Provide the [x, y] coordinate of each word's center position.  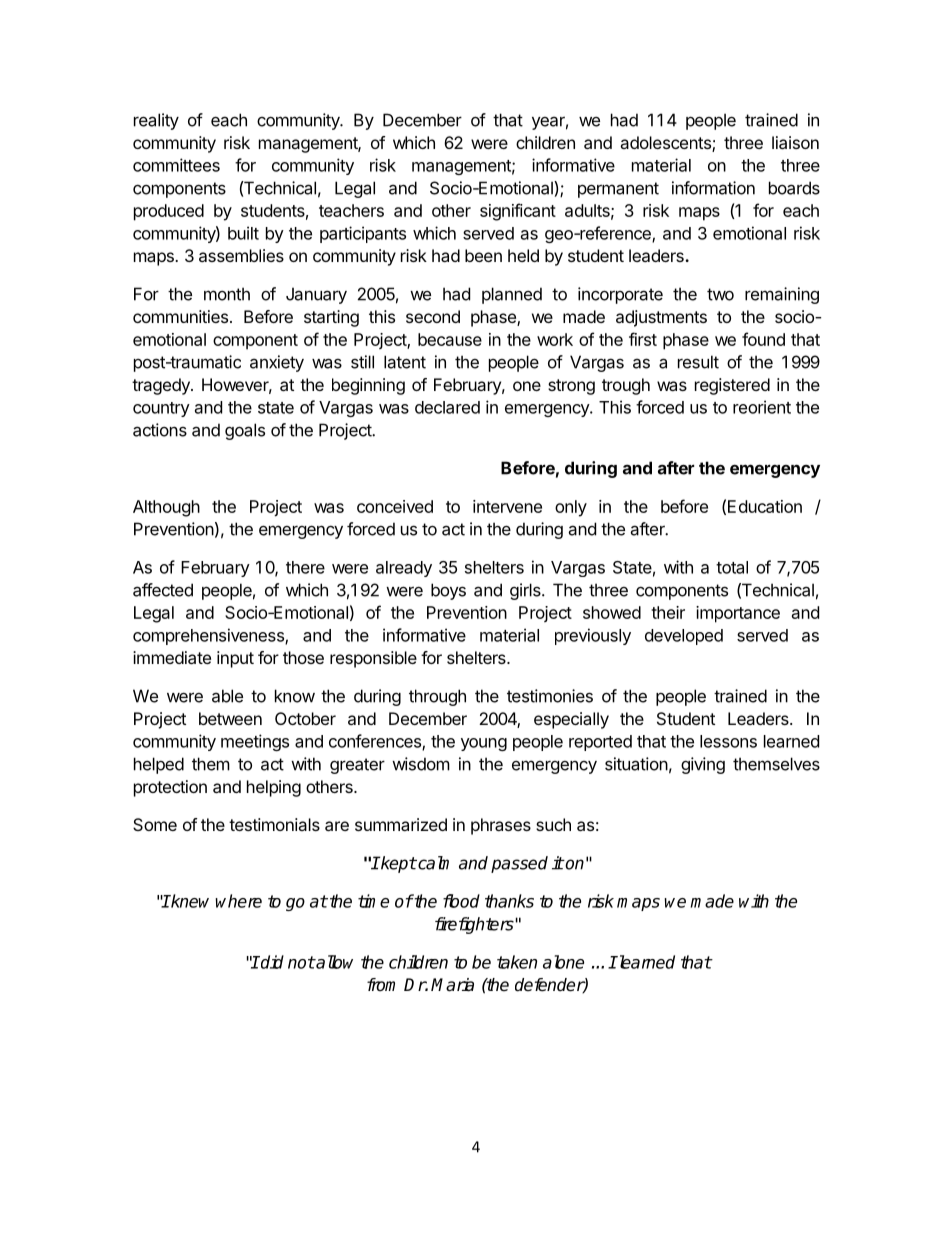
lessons [728, 741]
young [484, 744]
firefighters [474, 925]
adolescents [666, 144]
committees [176, 165]
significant [518, 212]
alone [563, 962]
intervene [507, 506]
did [271, 962]
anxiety [277, 363]
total [732, 567]
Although [166, 508]
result [698, 362]
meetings [255, 742]
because [450, 339]
